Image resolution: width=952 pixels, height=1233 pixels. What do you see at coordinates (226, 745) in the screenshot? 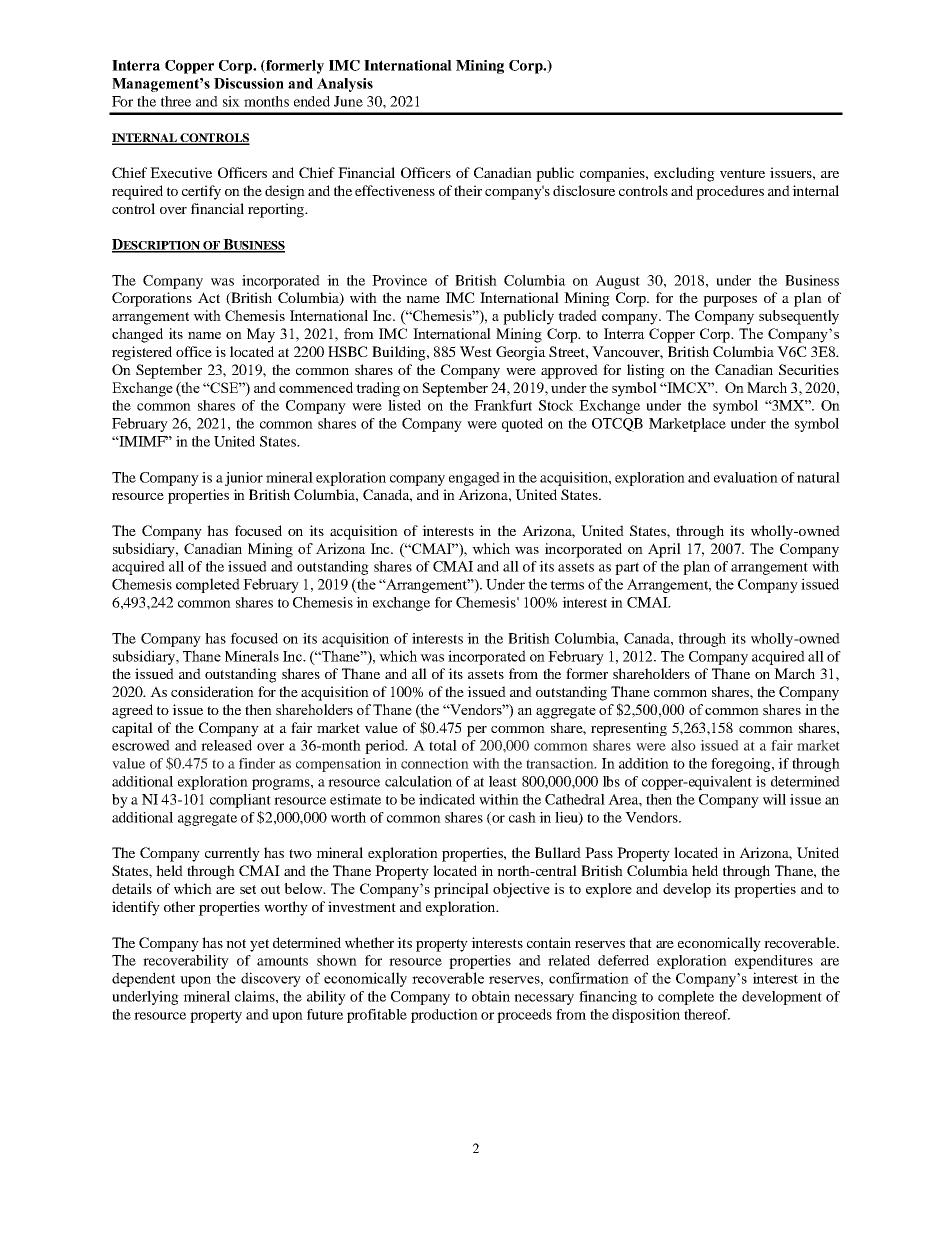
I see `released` at bounding box center [226, 745].
